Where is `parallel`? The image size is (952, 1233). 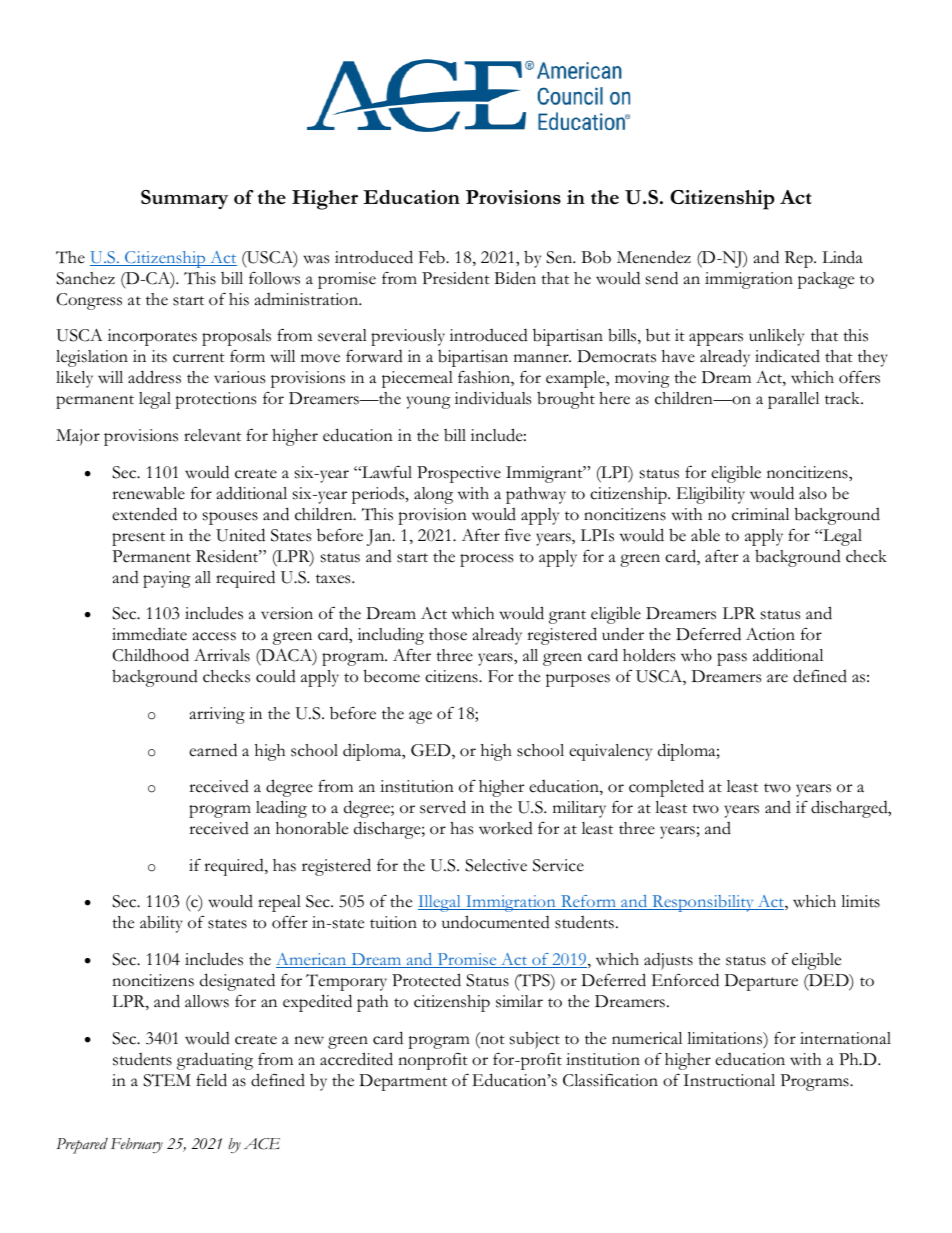 parallel is located at coordinates (793, 400).
